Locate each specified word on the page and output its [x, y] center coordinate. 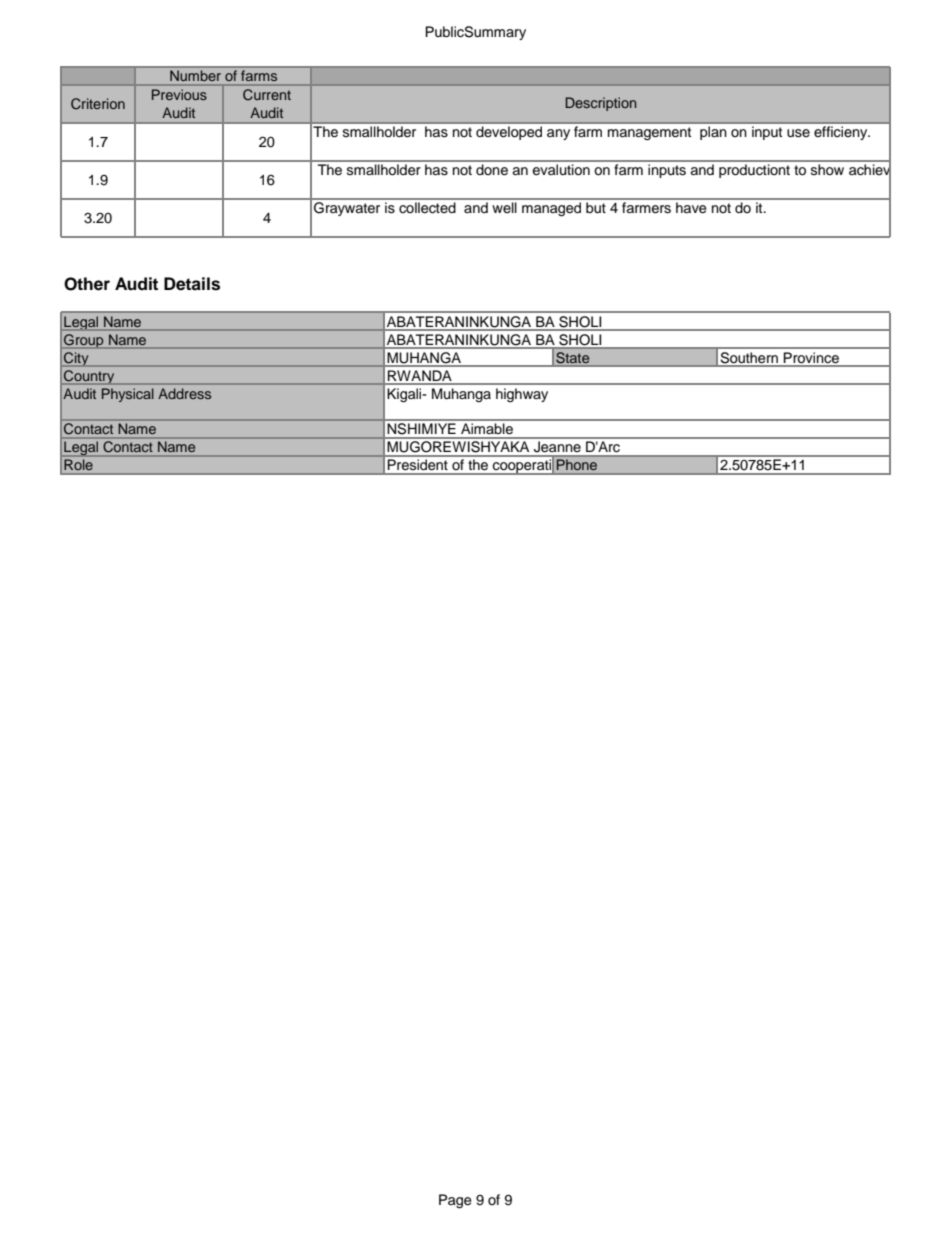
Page [455, 1201]
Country [89, 376]
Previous [179, 94]
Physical [128, 395]
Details [192, 284]
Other [87, 284]
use [798, 133]
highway [522, 395]
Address [184, 393]
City [76, 358]
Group [84, 341]
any [558, 134]
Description [601, 104]
